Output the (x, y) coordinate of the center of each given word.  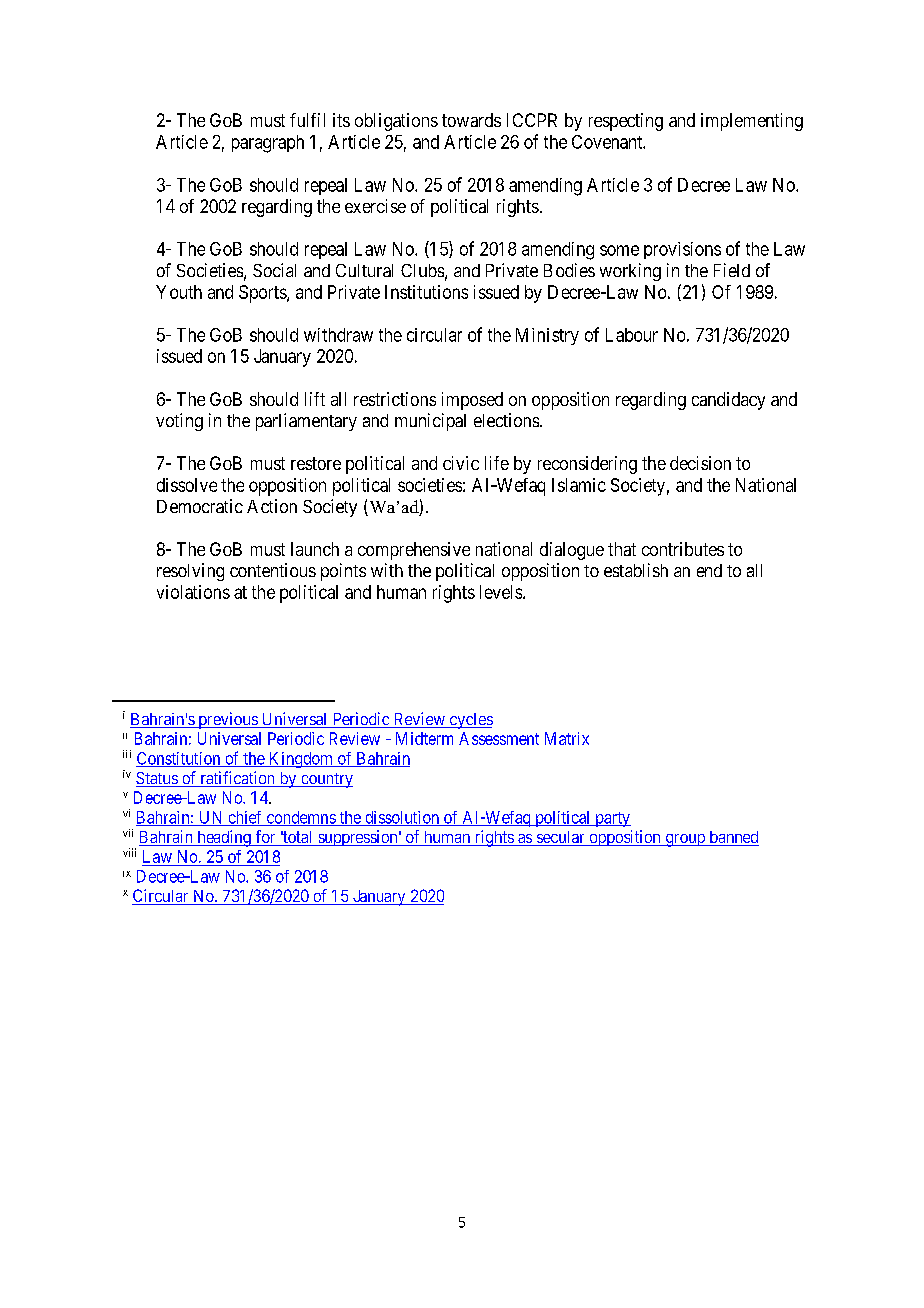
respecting (626, 122)
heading (224, 838)
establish (636, 570)
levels (501, 592)
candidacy (728, 401)
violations (193, 592)
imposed (472, 401)
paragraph (268, 144)
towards (471, 120)
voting (179, 422)
